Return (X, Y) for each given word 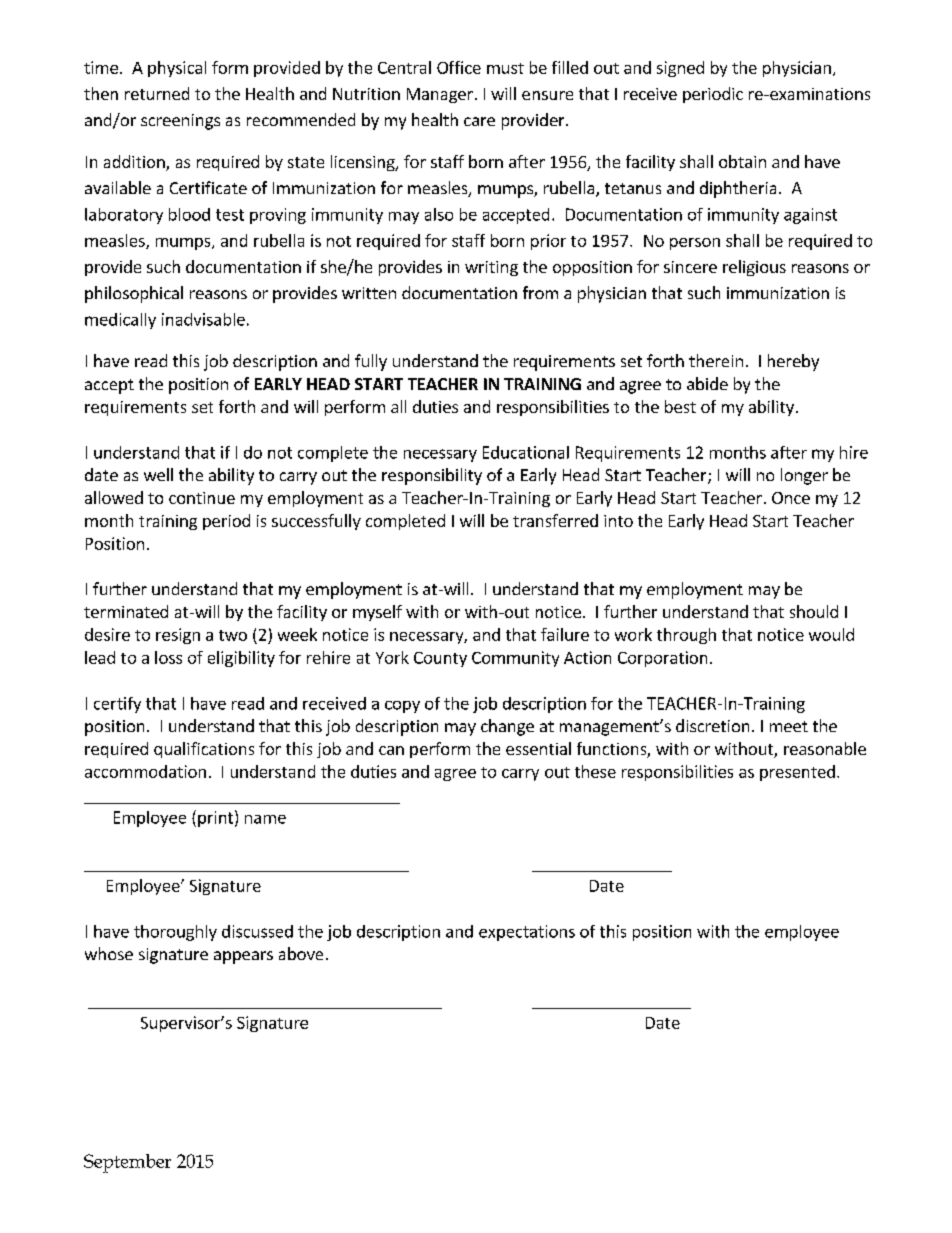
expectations (527, 933)
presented (797, 773)
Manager (440, 95)
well (158, 474)
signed (680, 69)
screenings (180, 122)
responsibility (432, 476)
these (595, 771)
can (391, 750)
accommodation (145, 771)
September (127, 1163)
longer (804, 476)
